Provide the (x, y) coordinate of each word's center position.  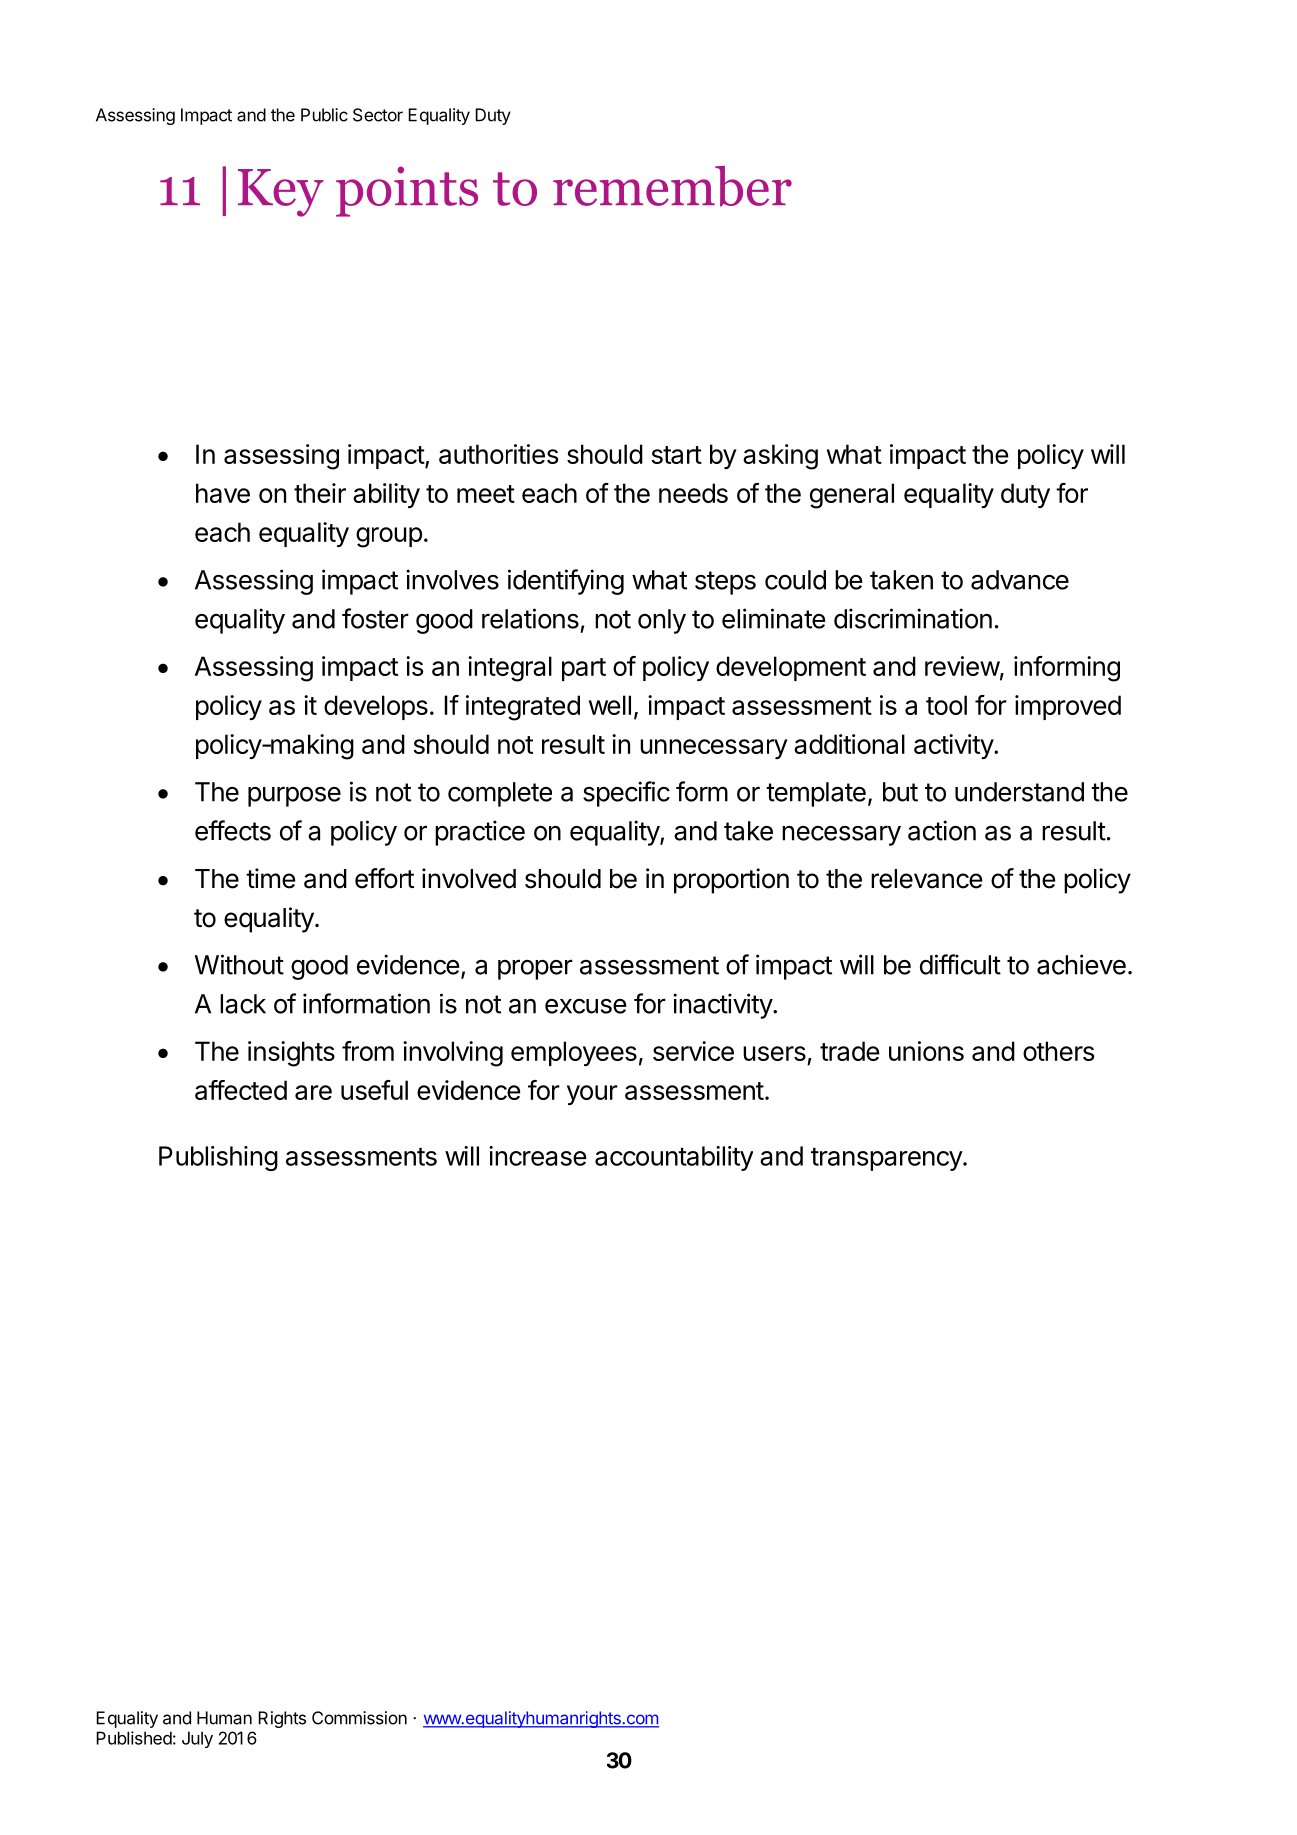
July (197, 1739)
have (223, 493)
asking (780, 457)
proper (535, 969)
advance (1020, 580)
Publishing (218, 1158)
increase (538, 1156)
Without (239, 964)
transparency (887, 1159)
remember (672, 186)
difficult (960, 964)
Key (281, 193)
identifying (566, 582)
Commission (359, 1718)
